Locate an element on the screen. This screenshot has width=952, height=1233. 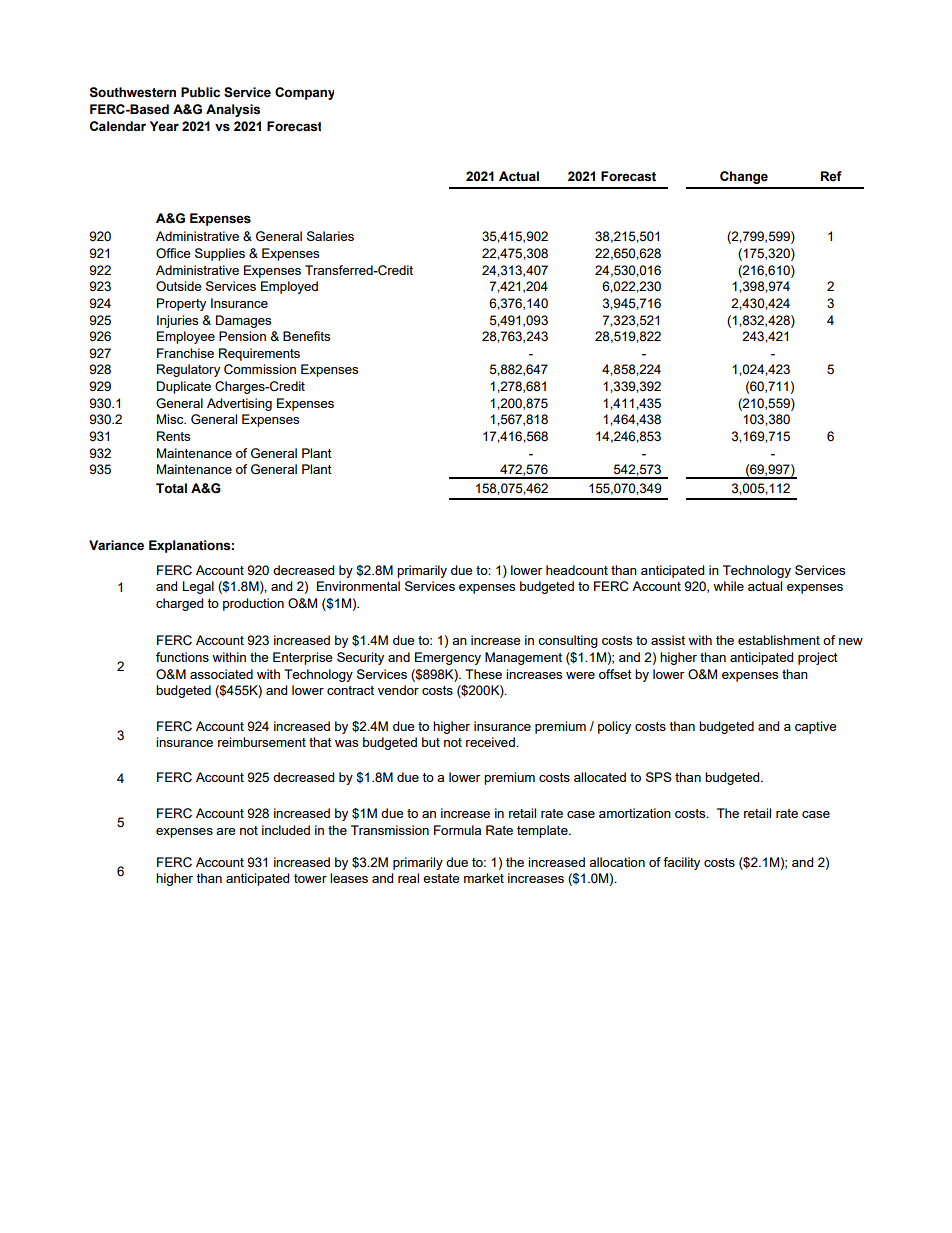
Total is located at coordinates (171, 488).
